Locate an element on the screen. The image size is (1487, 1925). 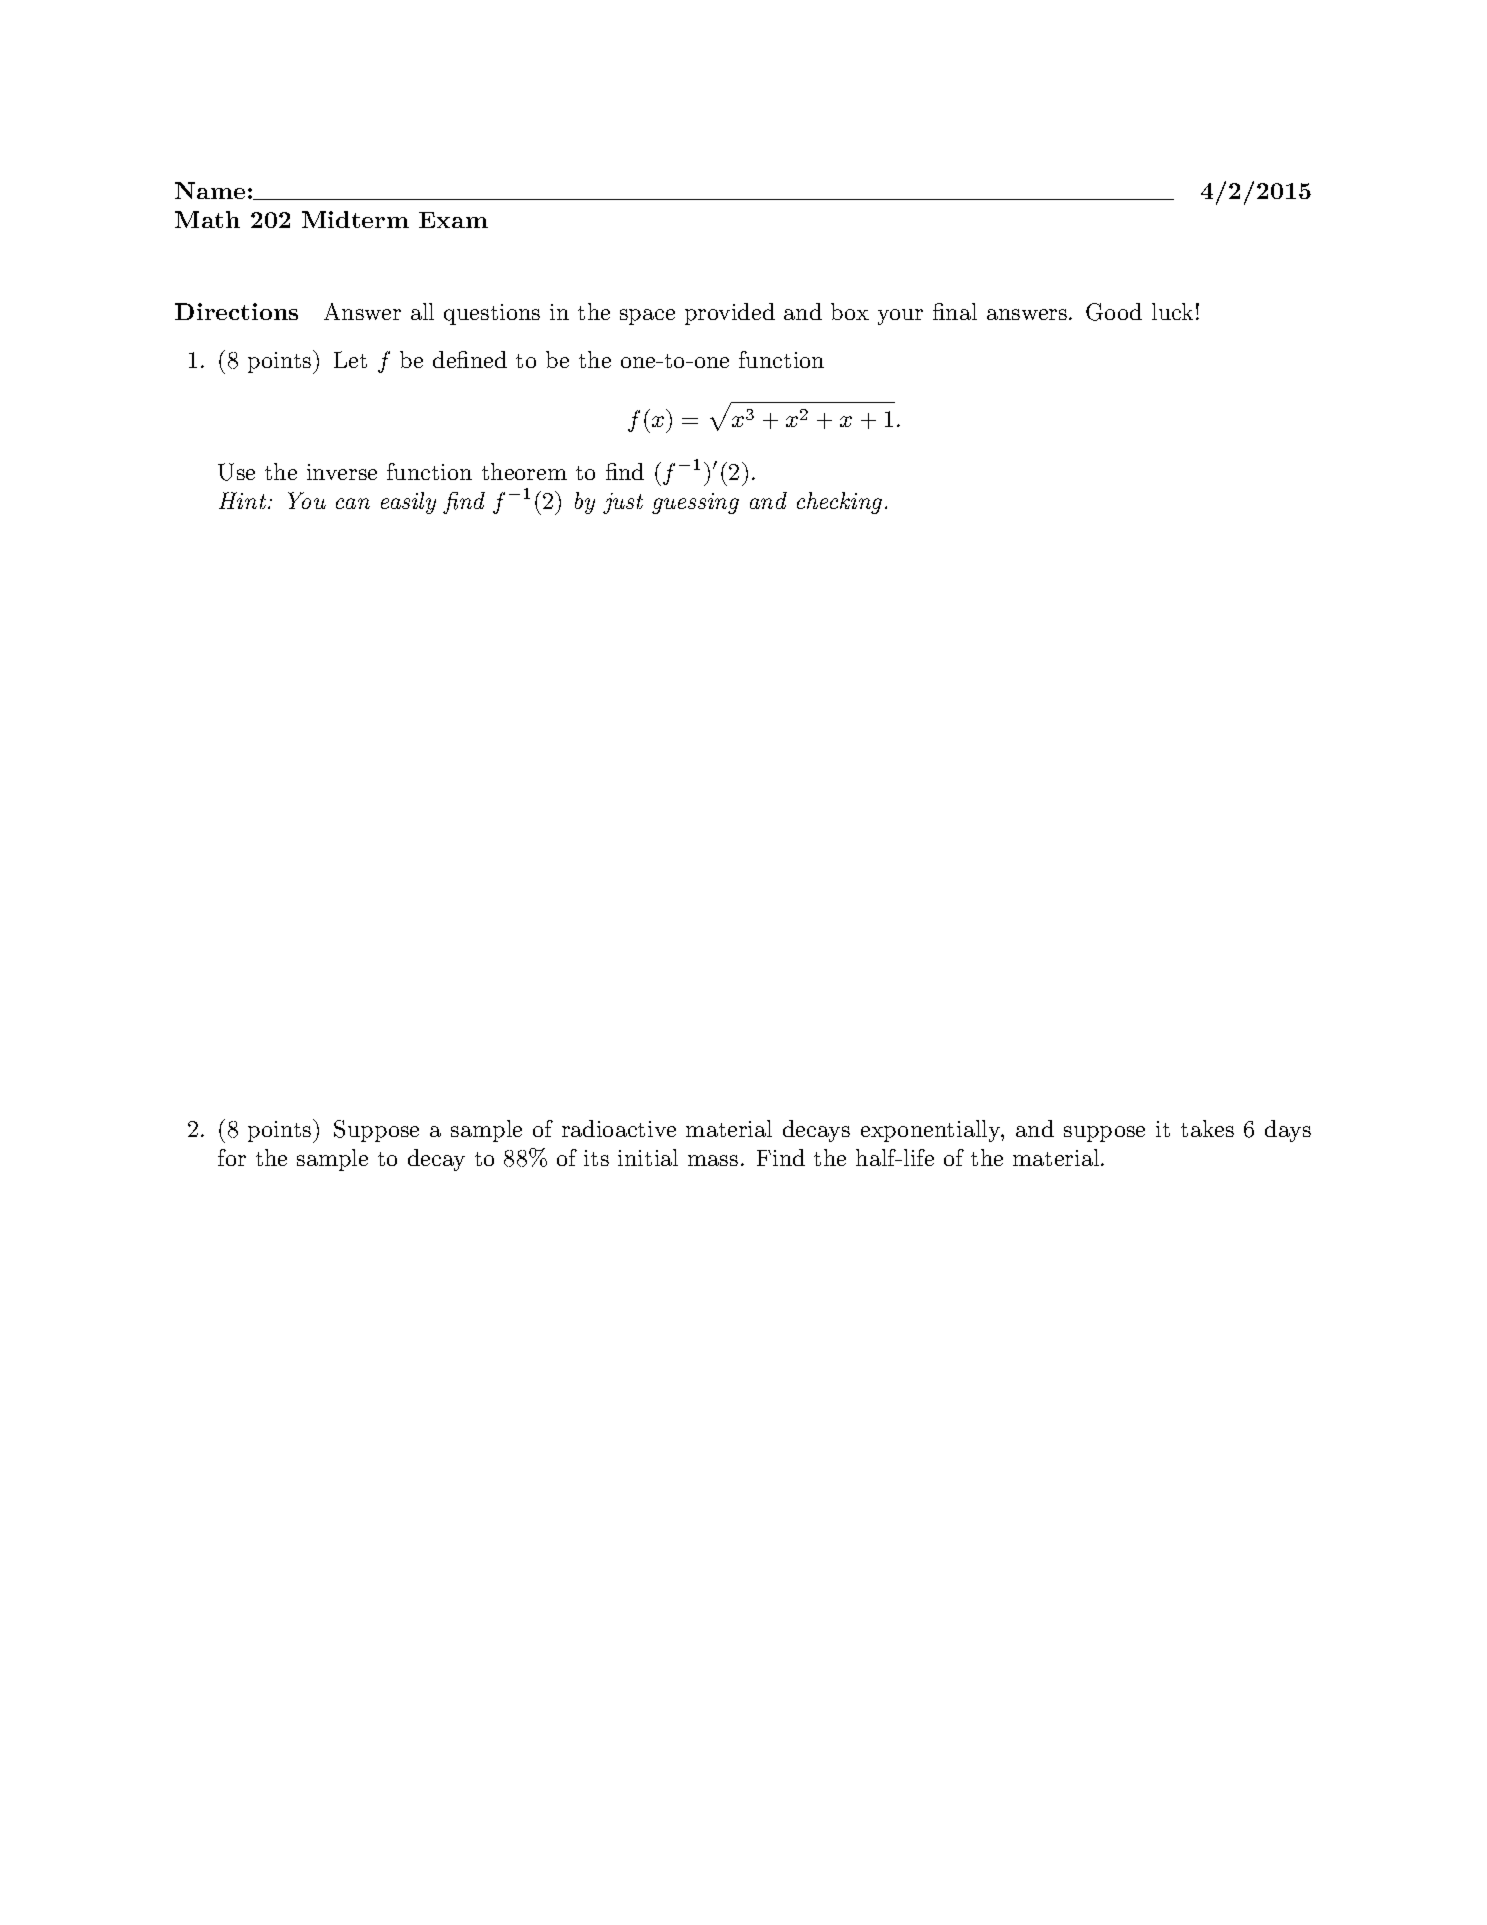
guessing is located at coordinates (695, 503).
